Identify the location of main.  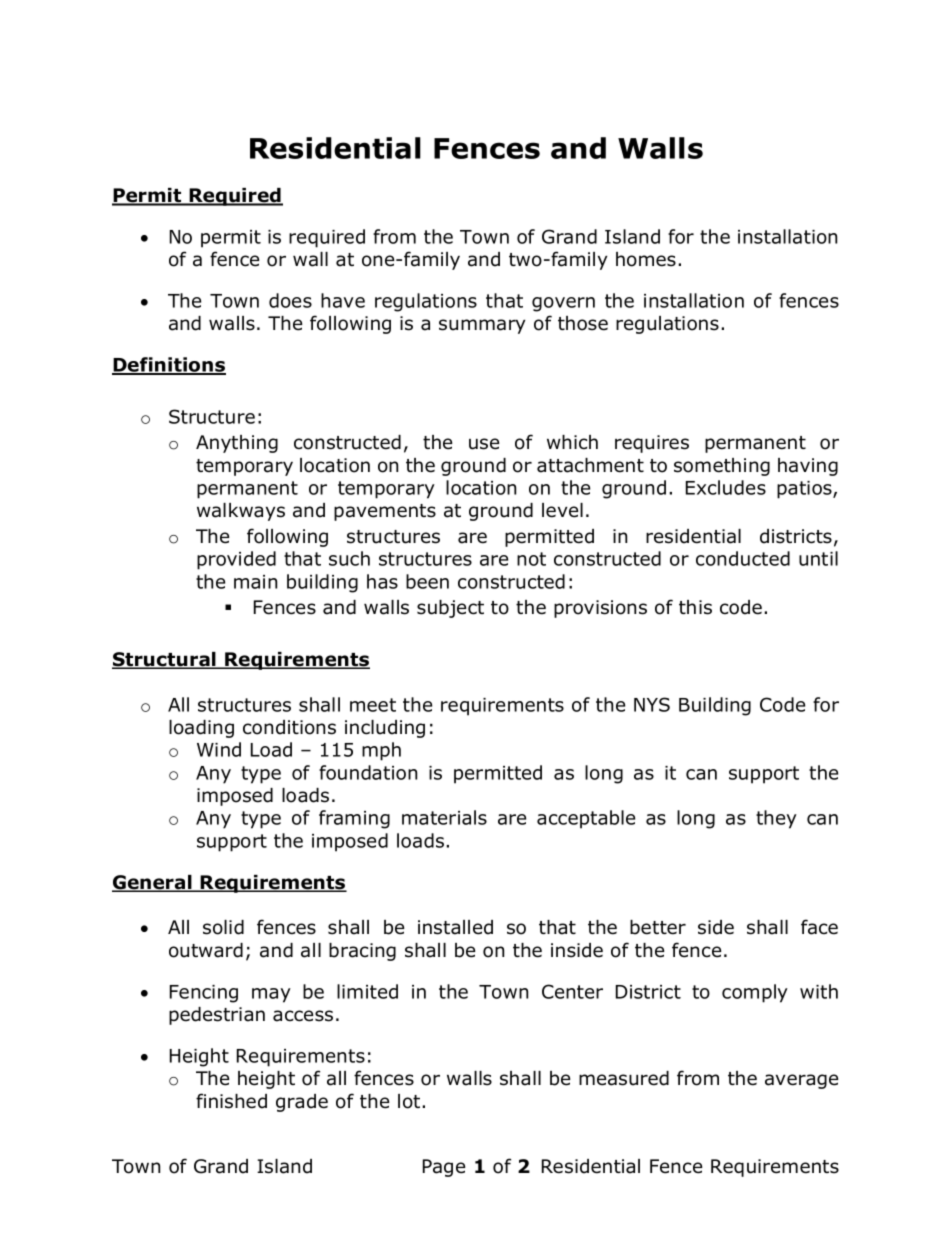
(255, 582).
